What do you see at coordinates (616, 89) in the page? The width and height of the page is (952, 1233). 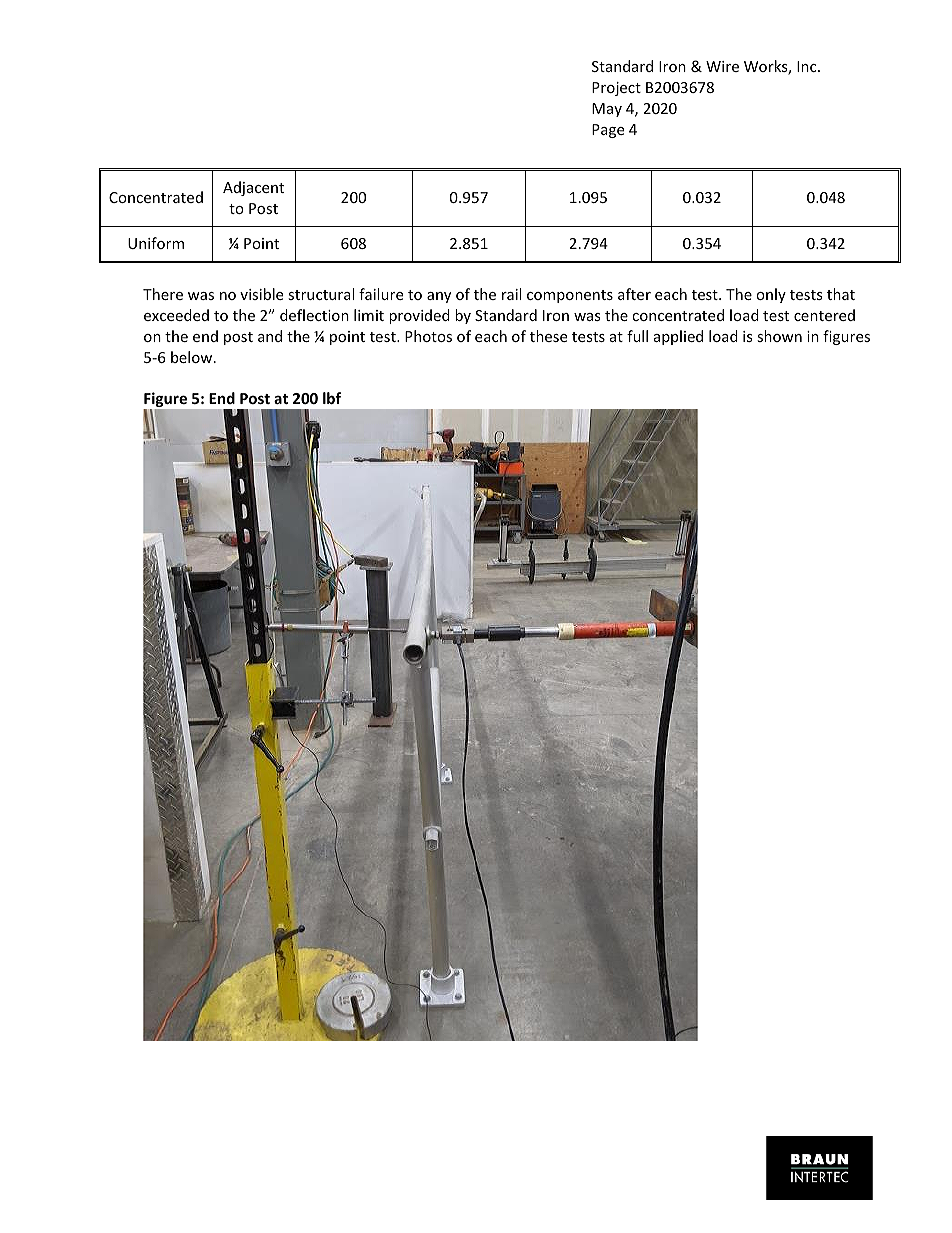 I see `Project` at bounding box center [616, 89].
